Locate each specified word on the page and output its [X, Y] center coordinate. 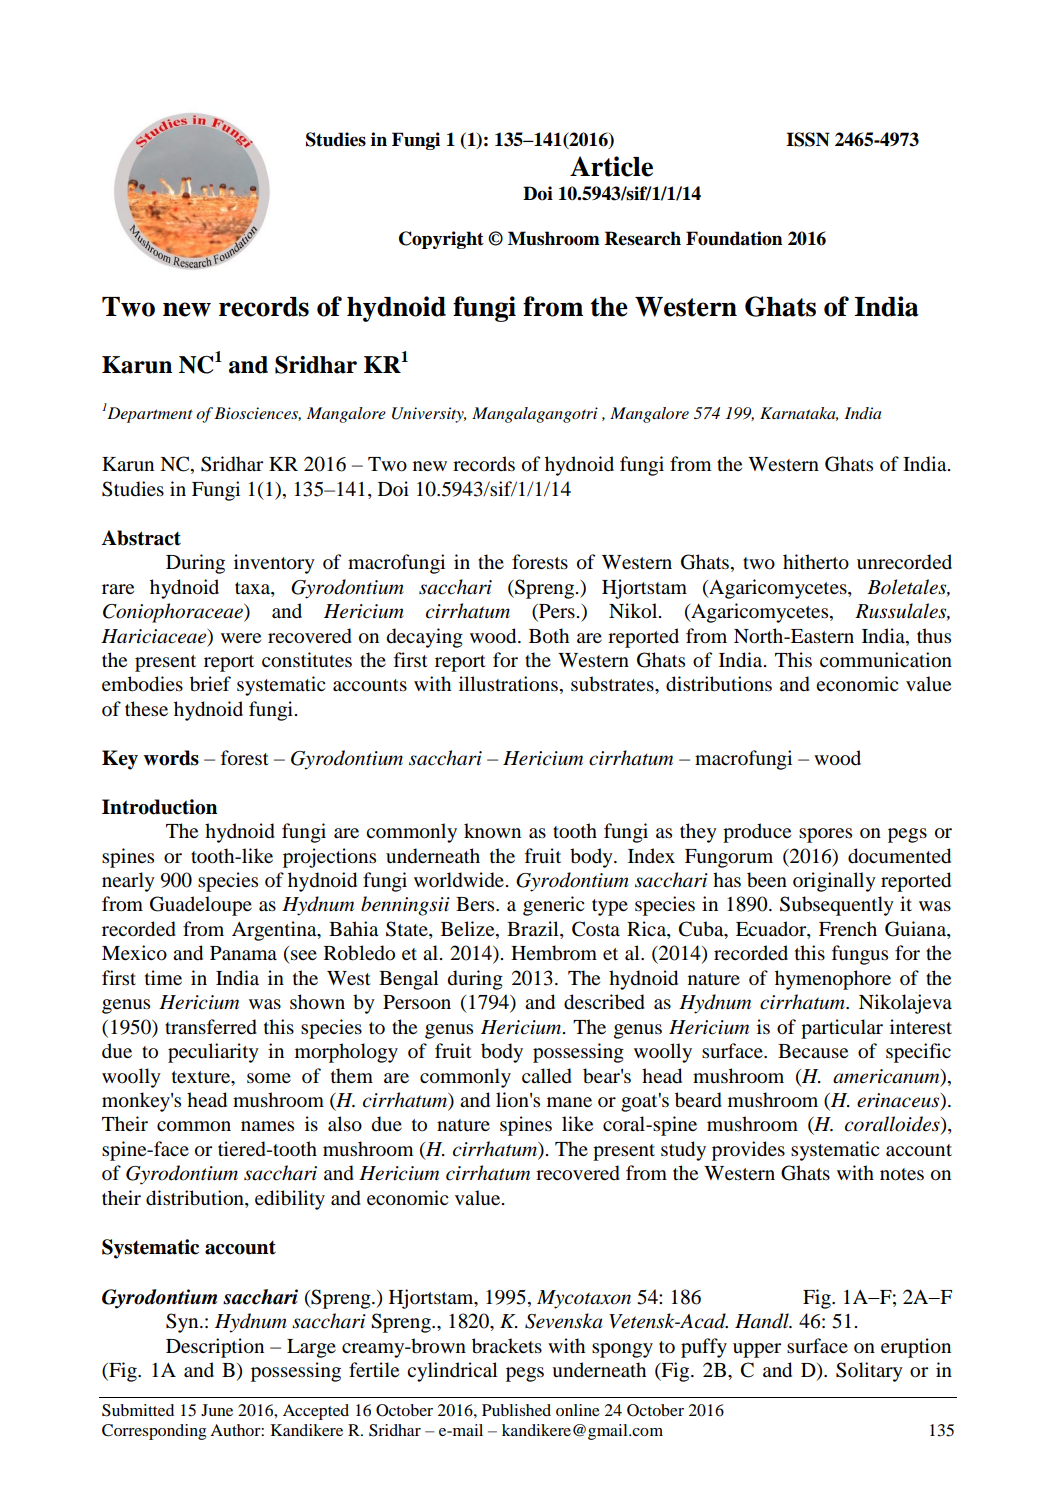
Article [611, 166]
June [217, 1410]
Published [516, 1410]
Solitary [869, 1372]
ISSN [808, 139]
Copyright [441, 240]
